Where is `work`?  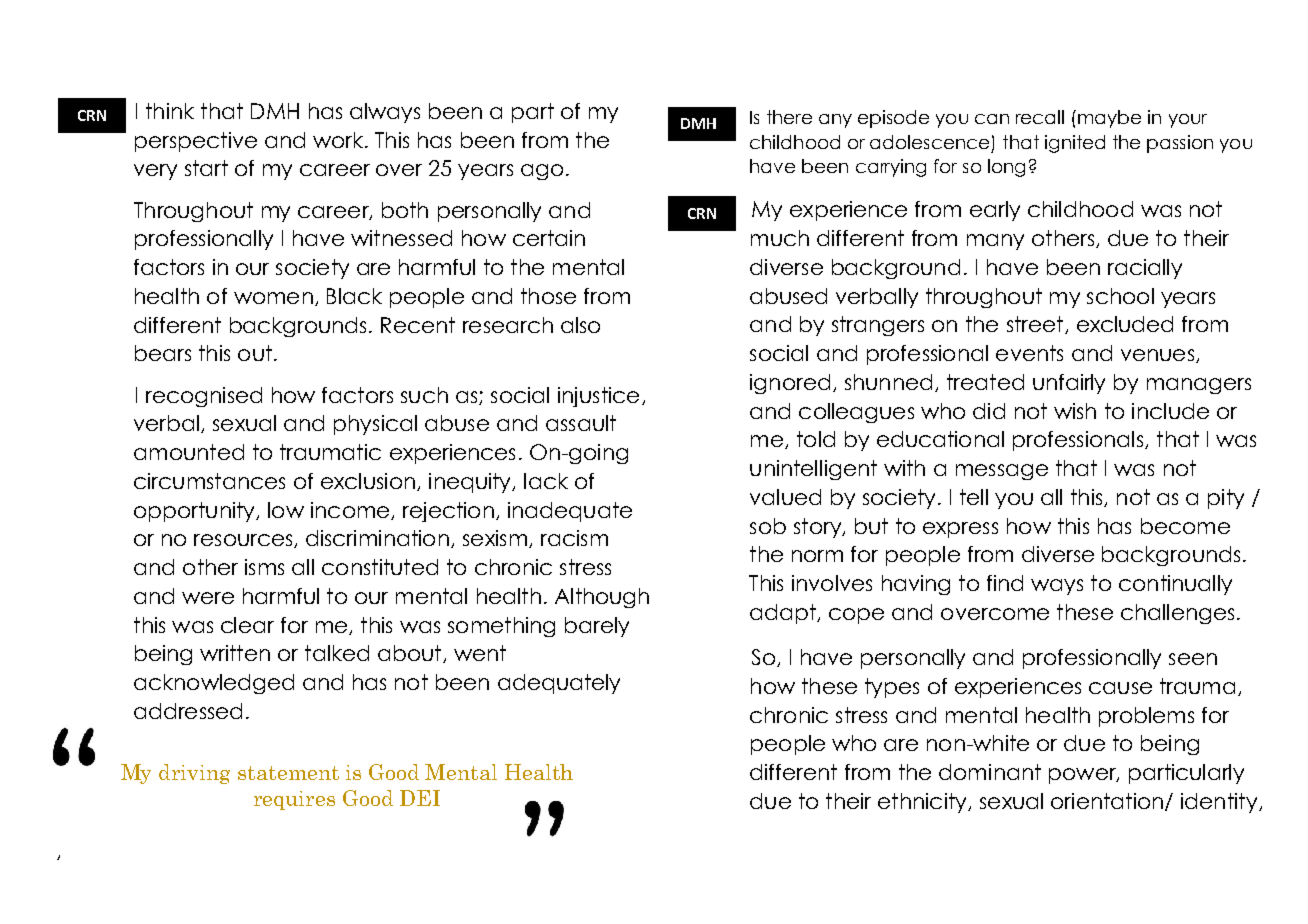
work is located at coordinates (339, 140).
